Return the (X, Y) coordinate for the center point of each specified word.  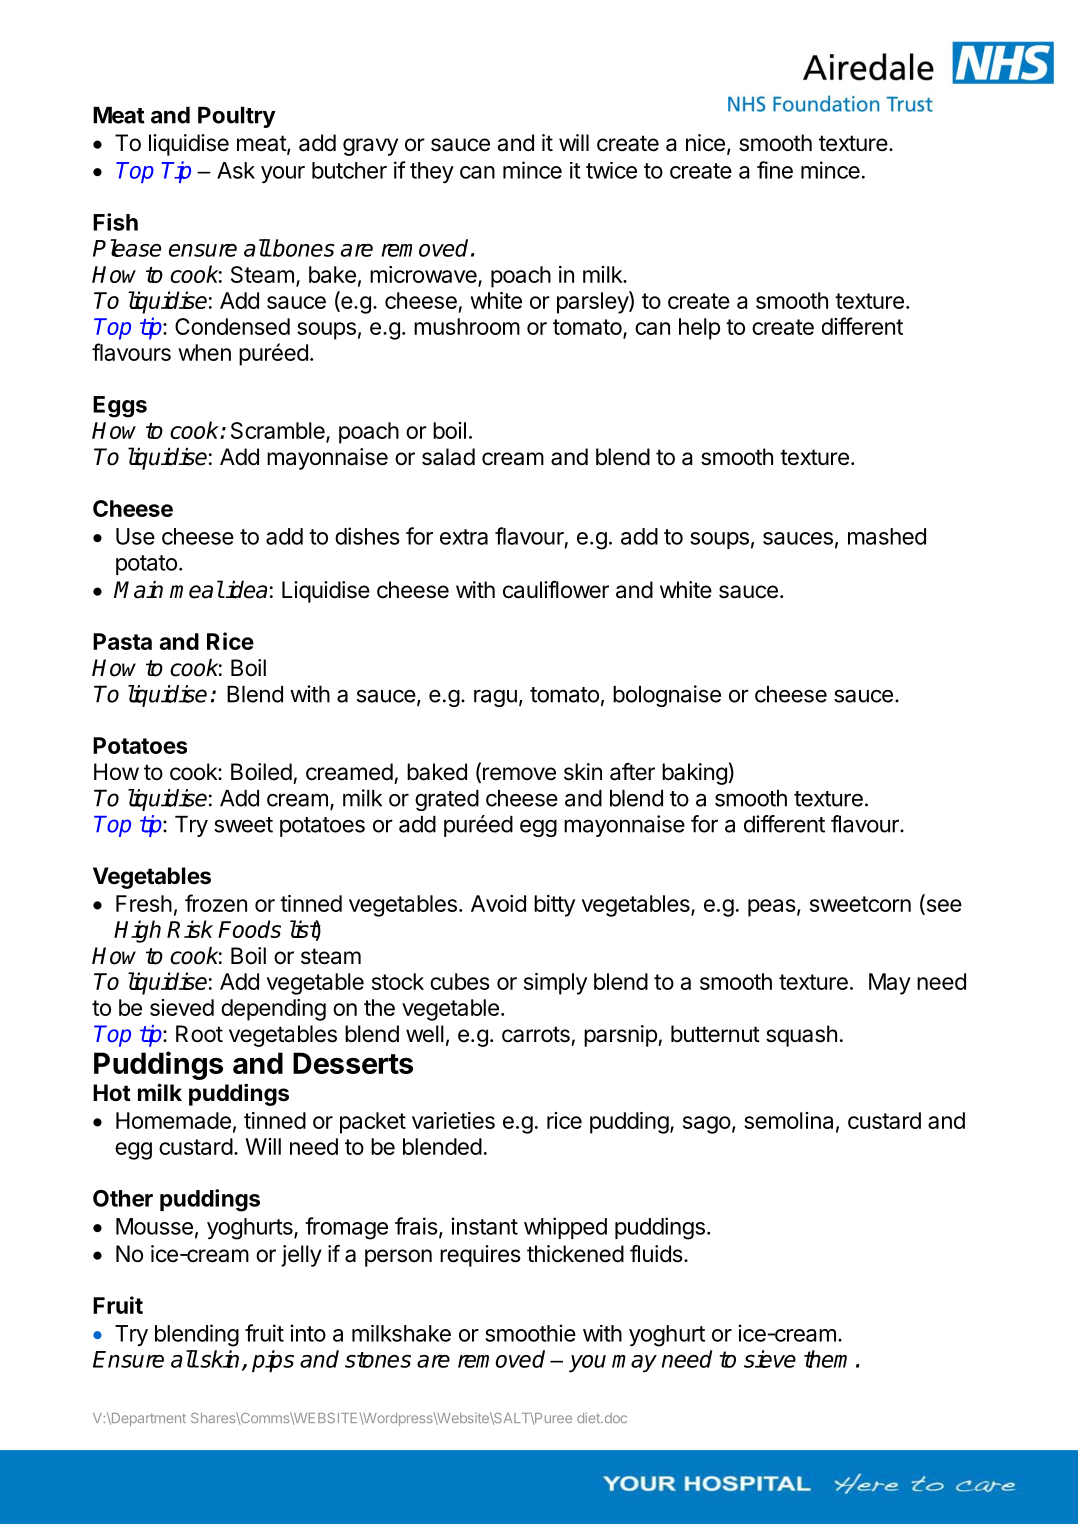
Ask (236, 170)
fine (775, 170)
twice (611, 170)
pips (273, 1361)
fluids (656, 1254)
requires (480, 1256)
